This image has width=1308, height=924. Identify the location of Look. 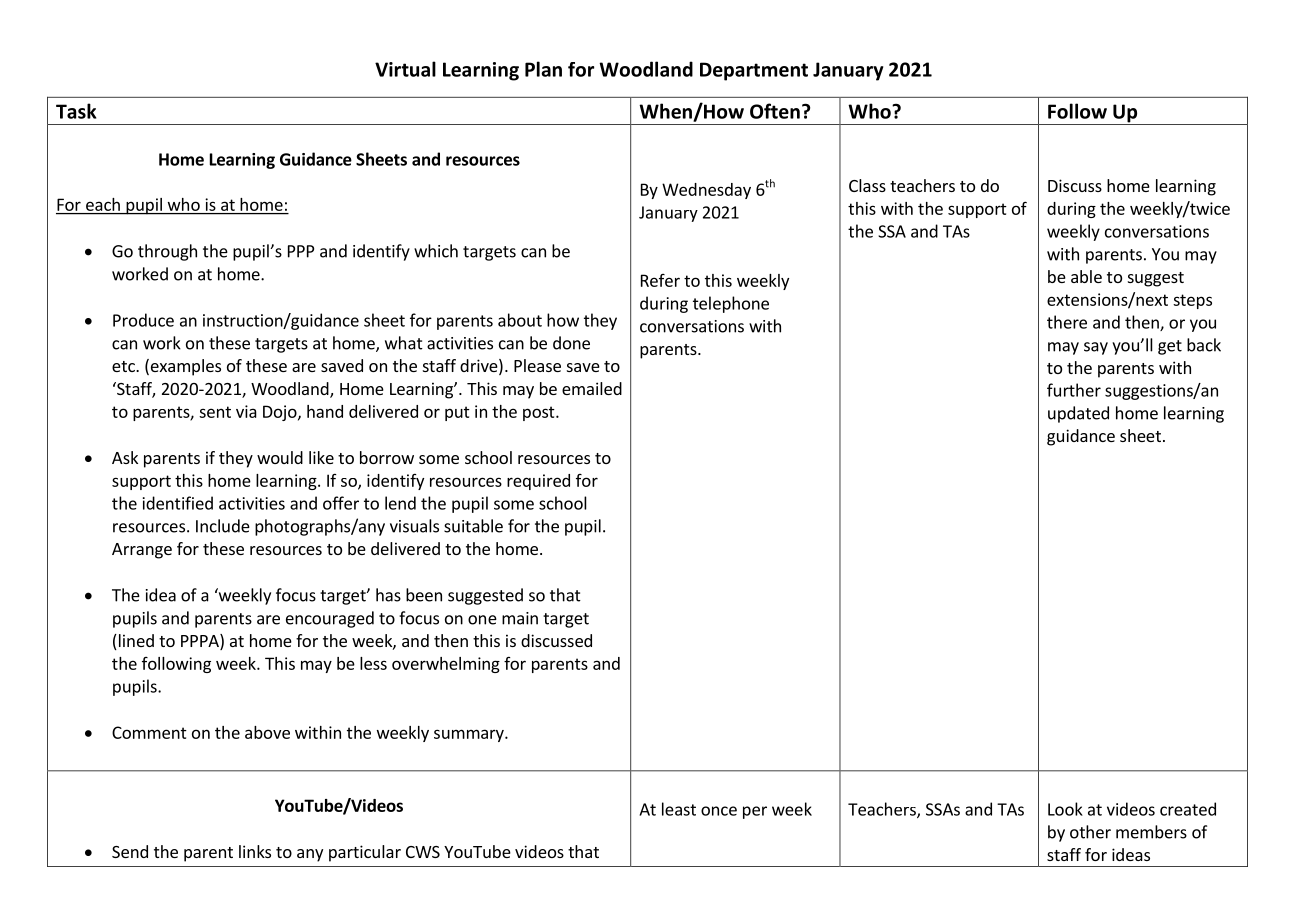
(1065, 809).
